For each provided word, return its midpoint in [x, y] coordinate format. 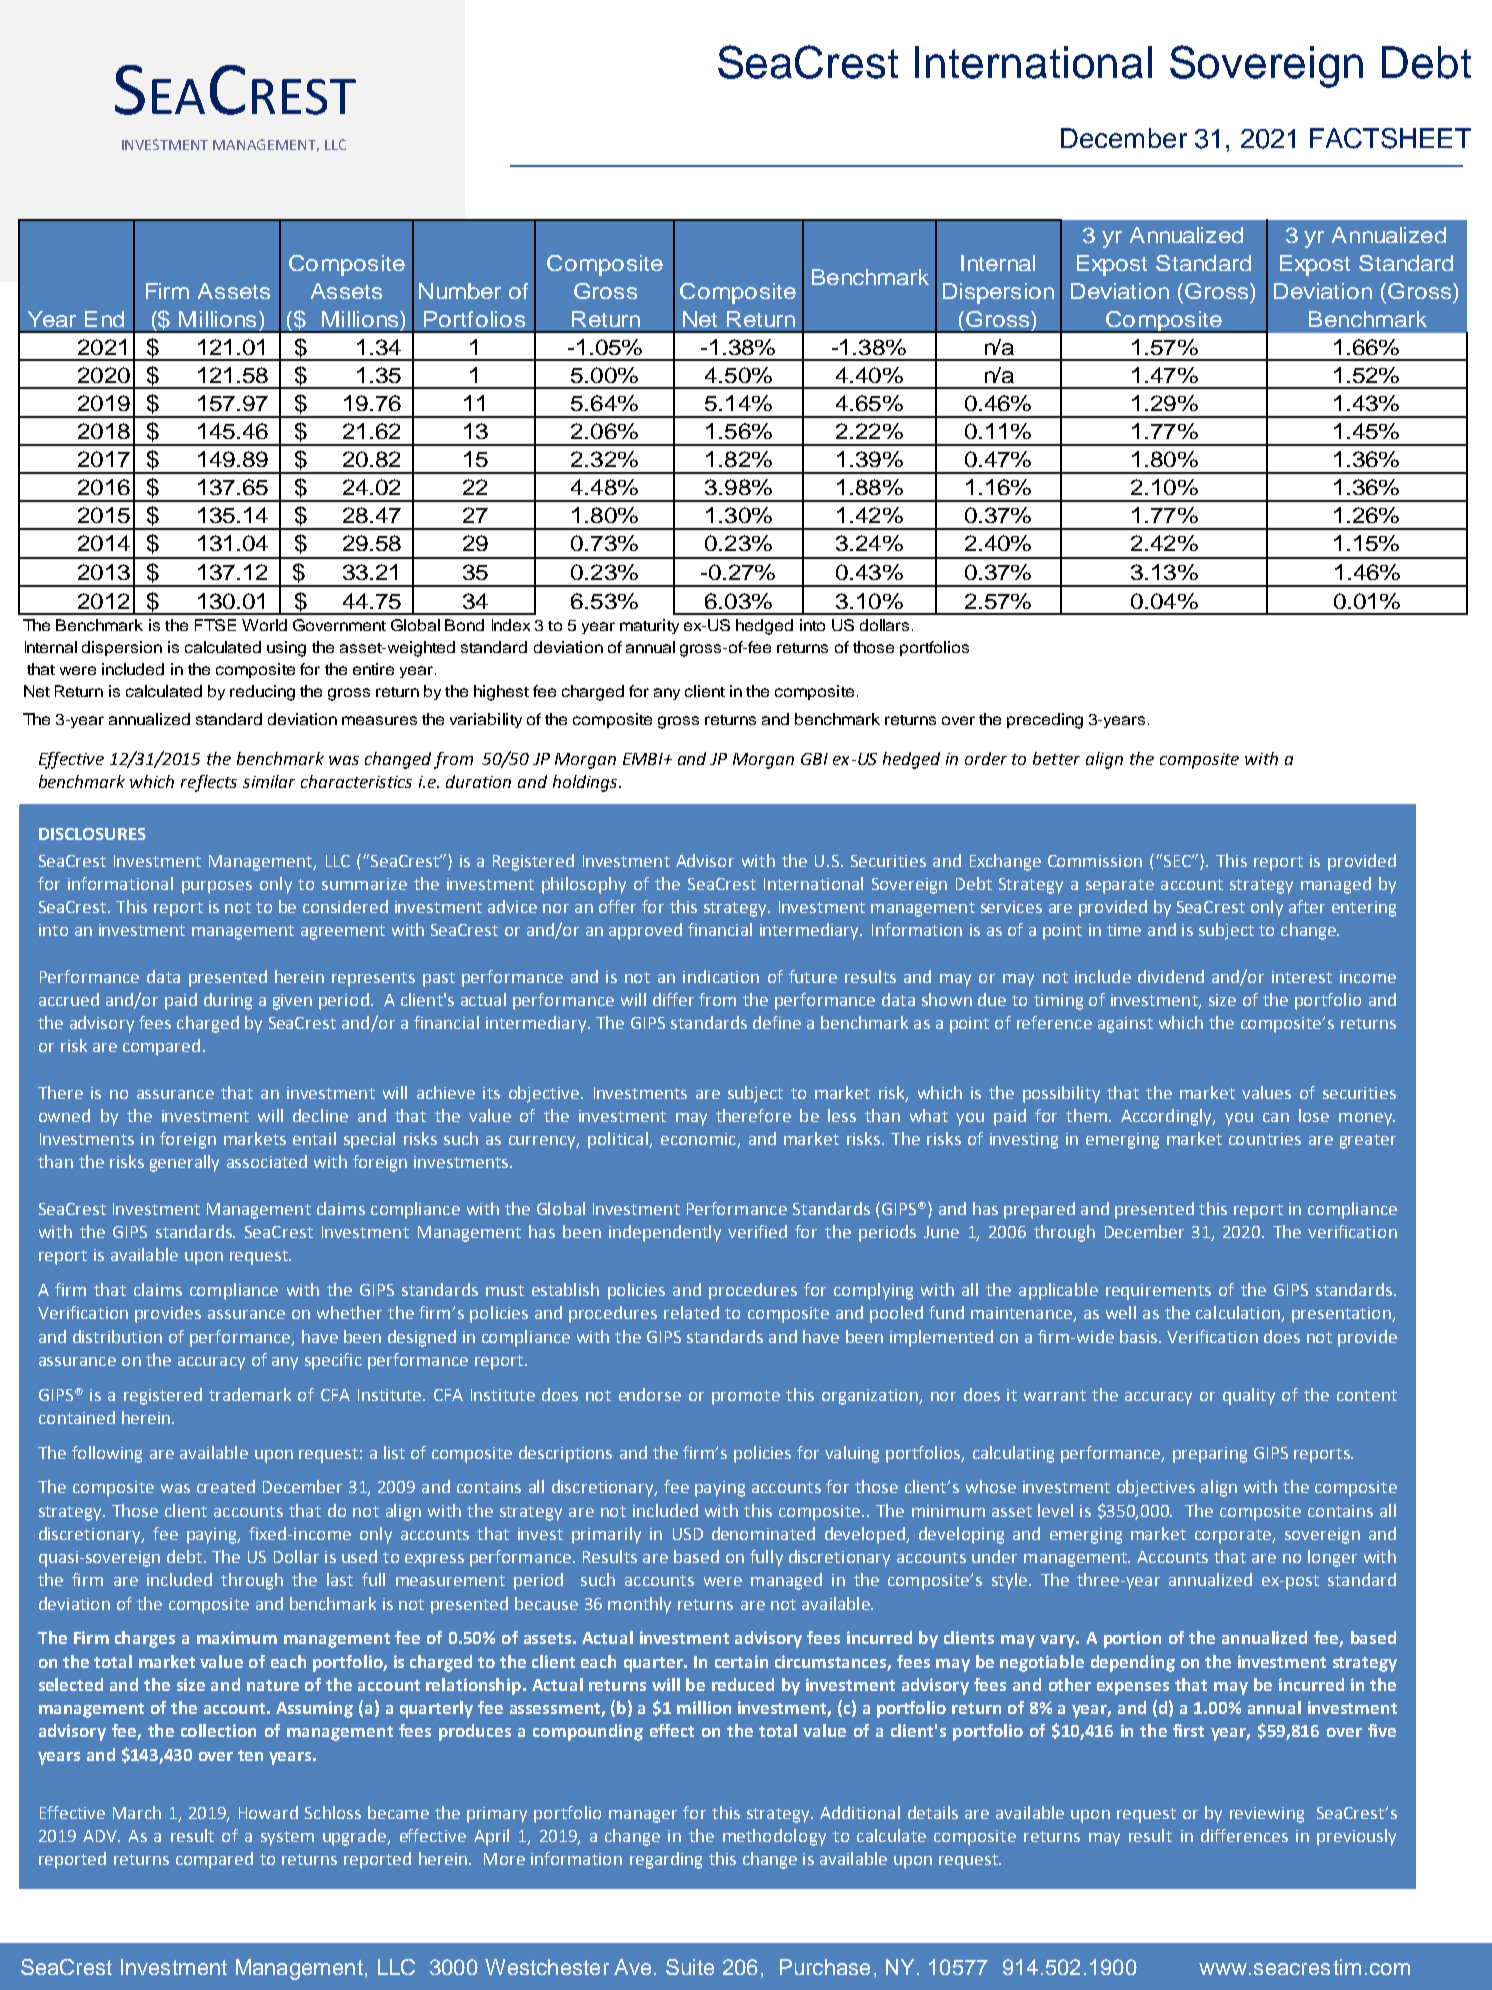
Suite [690, 1967]
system [287, 1838]
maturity [649, 626]
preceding [1045, 721]
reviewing [1267, 1815]
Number [460, 291]
